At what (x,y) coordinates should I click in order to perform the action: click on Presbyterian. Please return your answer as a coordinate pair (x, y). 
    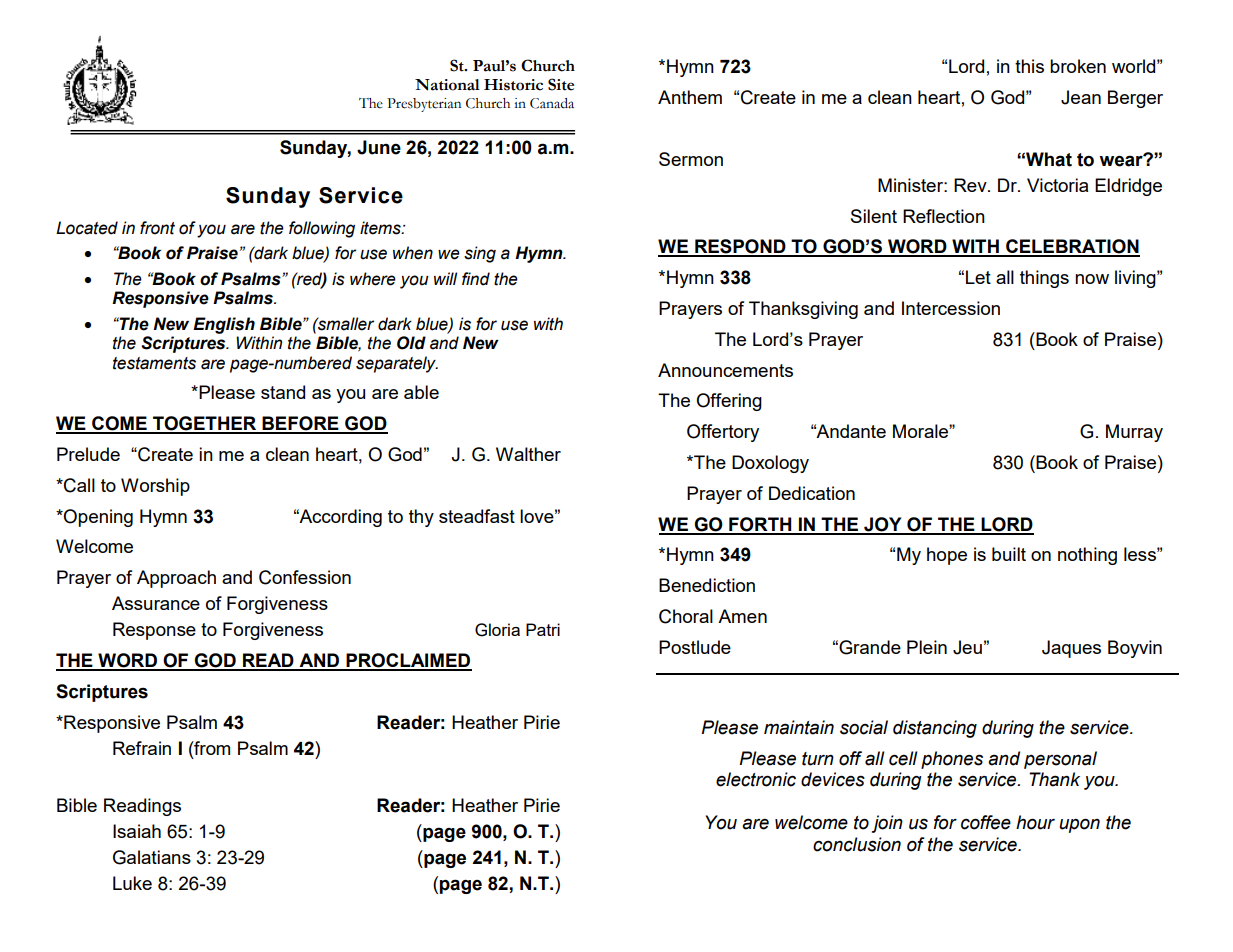
    Looking at the image, I should click on (424, 105).
